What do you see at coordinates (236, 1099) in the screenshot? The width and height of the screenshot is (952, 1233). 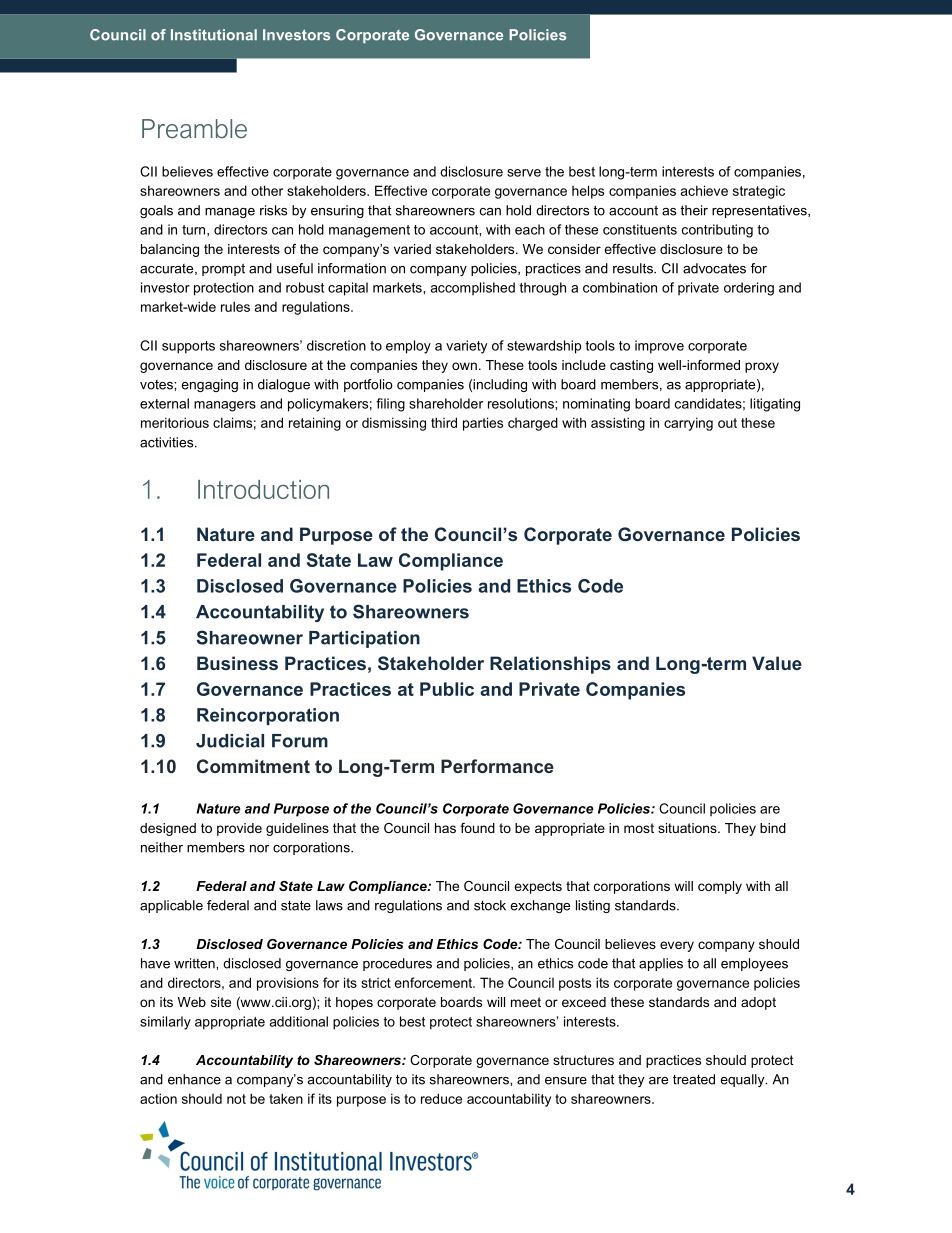 I see `not` at bounding box center [236, 1099].
